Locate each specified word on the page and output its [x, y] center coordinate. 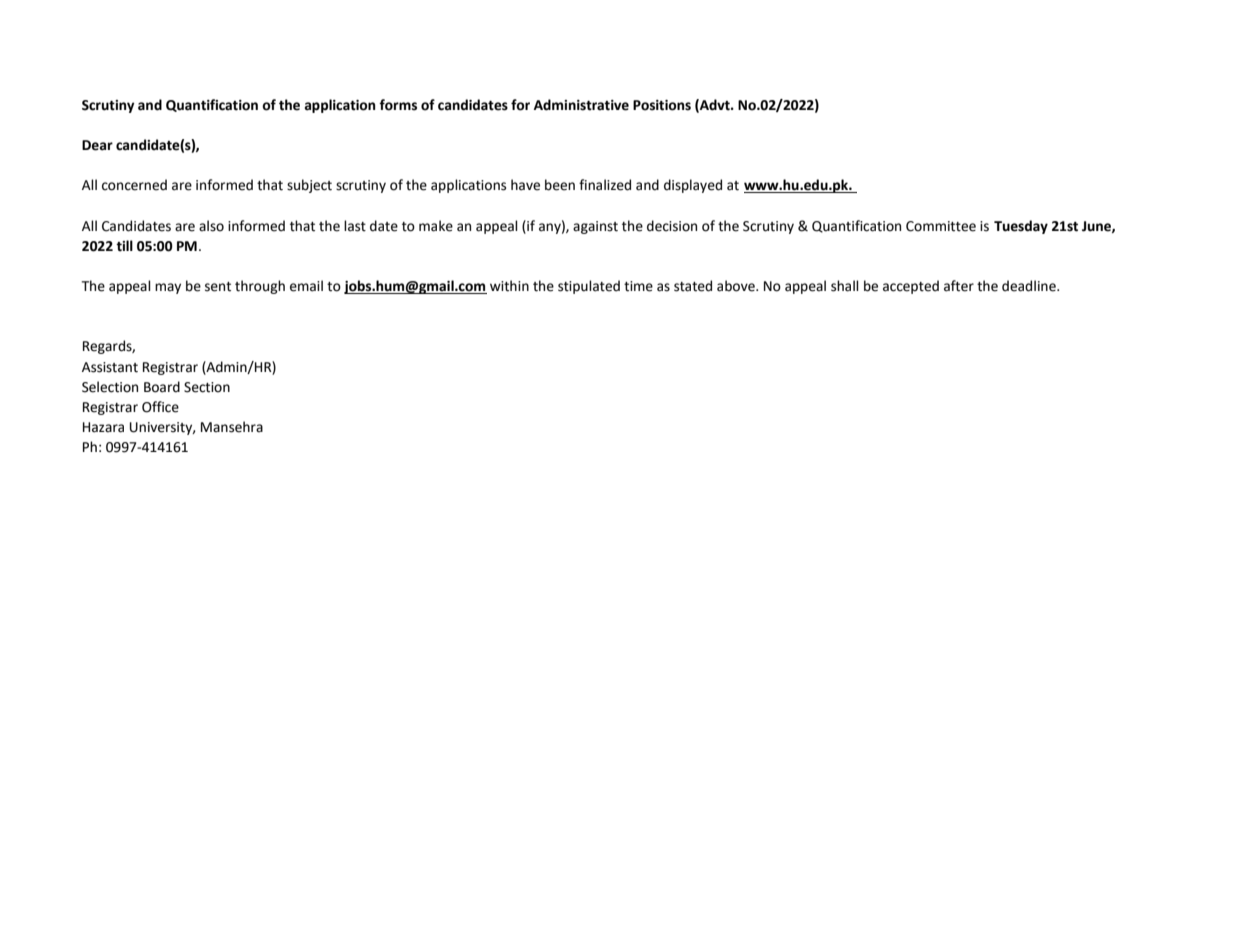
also [211, 226]
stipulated [589, 287]
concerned [134, 185]
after [959, 286]
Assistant [110, 367]
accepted [911, 287]
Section [207, 387]
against [595, 227]
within [509, 286]
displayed [693, 186]
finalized [605, 185]
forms [398, 105]
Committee [941, 226]
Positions [662, 105]
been [560, 185]
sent [218, 287]
